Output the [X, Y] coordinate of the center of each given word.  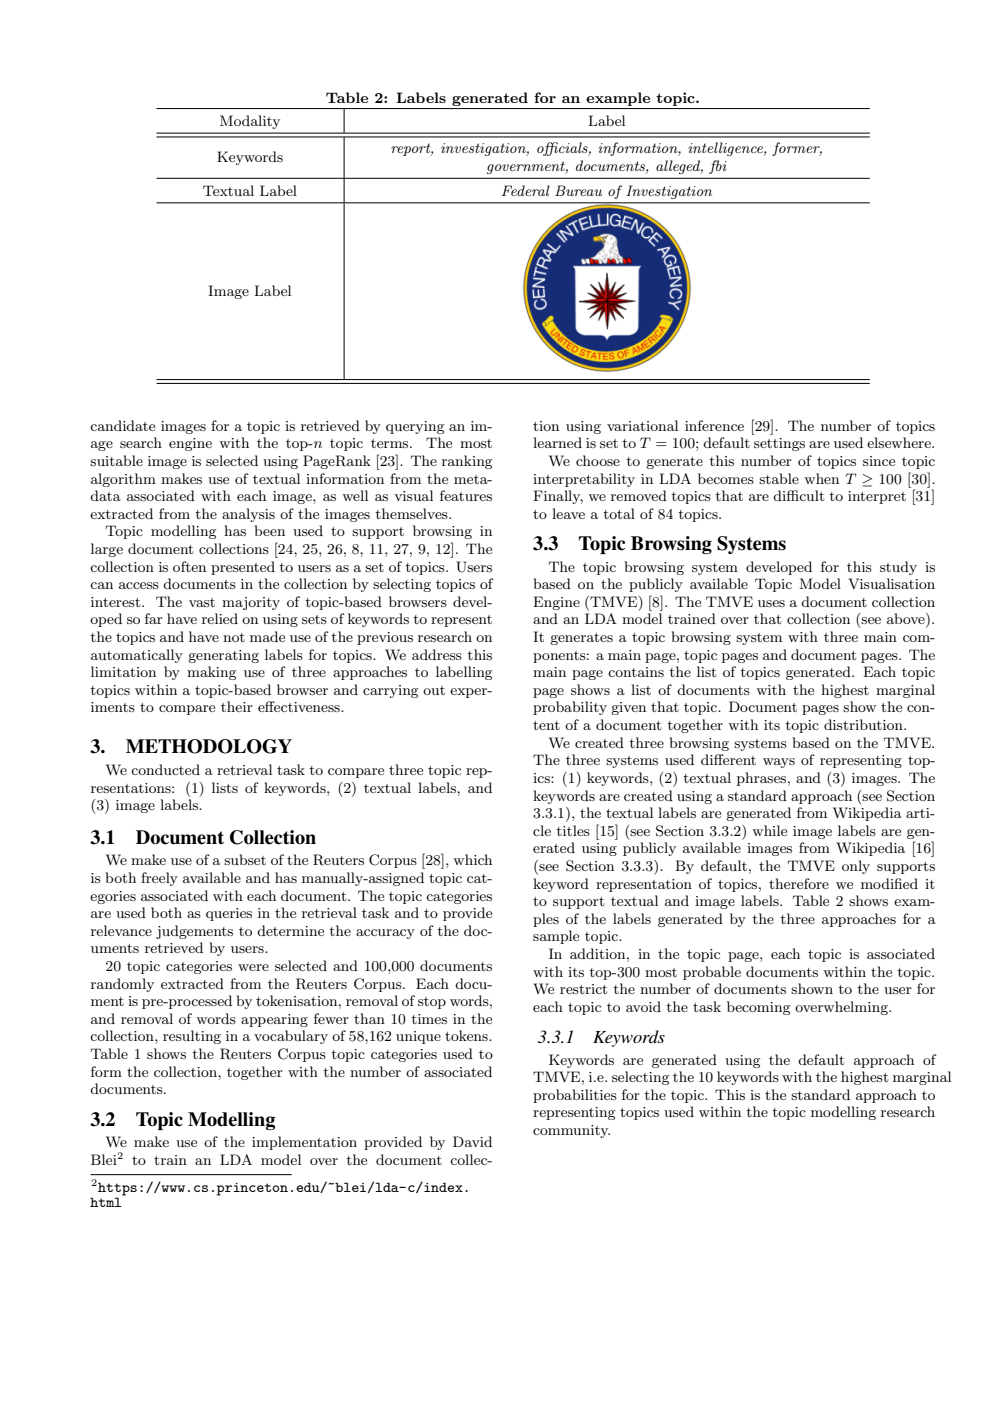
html [105, 1202]
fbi [717, 167]
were [253, 967]
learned [557, 442]
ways [779, 763]
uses [771, 603]
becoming [758, 1008]
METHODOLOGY [209, 746]
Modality [250, 122]
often [189, 566]
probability [570, 708]
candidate [122, 425]
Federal [526, 190]
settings [779, 444]
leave [568, 513]
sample [556, 937]
